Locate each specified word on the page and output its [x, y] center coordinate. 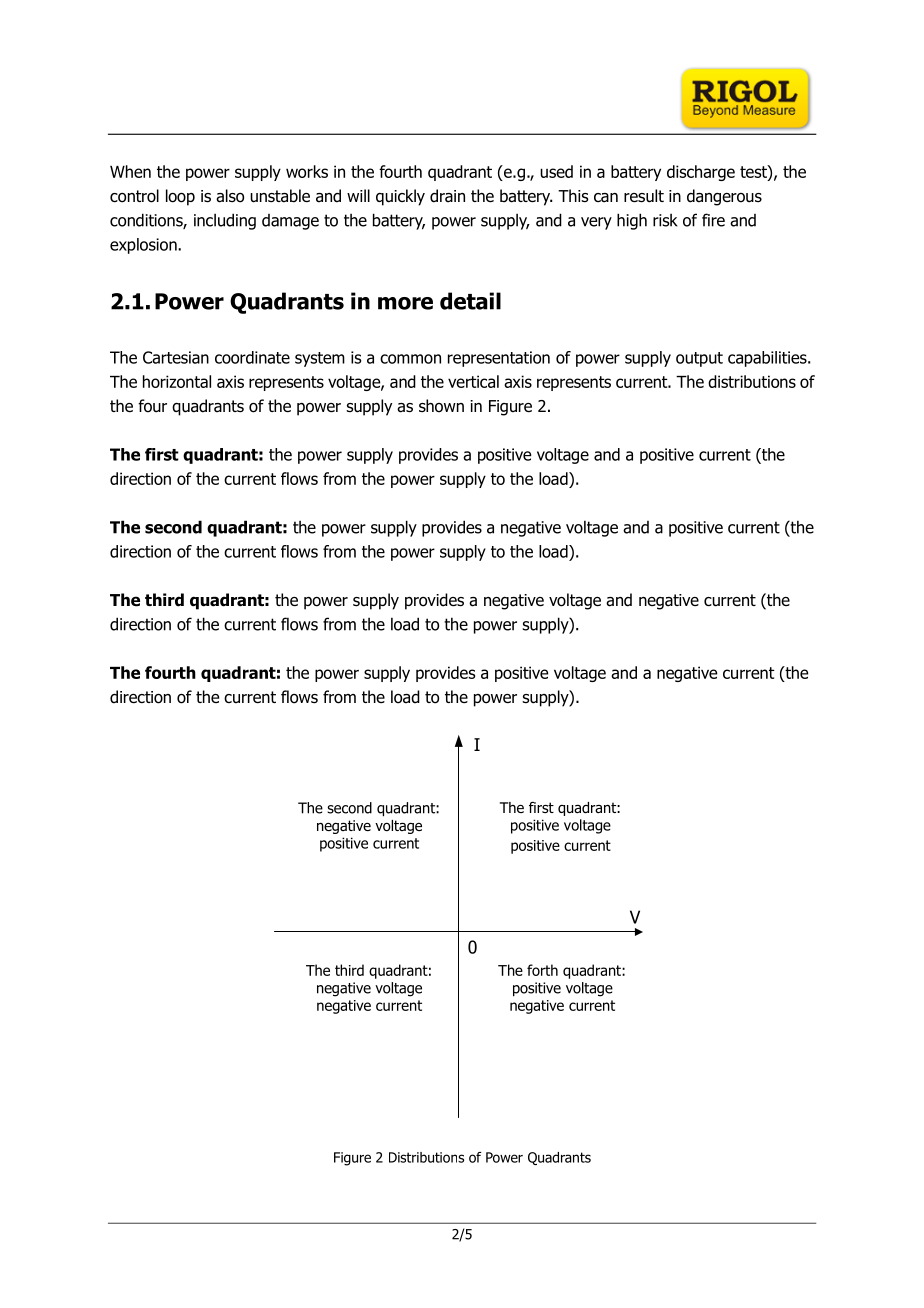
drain [447, 196]
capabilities [768, 359]
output [699, 359]
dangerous [724, 197]
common [410, 359]
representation [499, 359]
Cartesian [176, 357]
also [230, 196]
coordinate [252, 357]
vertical [473, 381]
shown [441, 406]
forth [542, 970]
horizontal [177, 381]
